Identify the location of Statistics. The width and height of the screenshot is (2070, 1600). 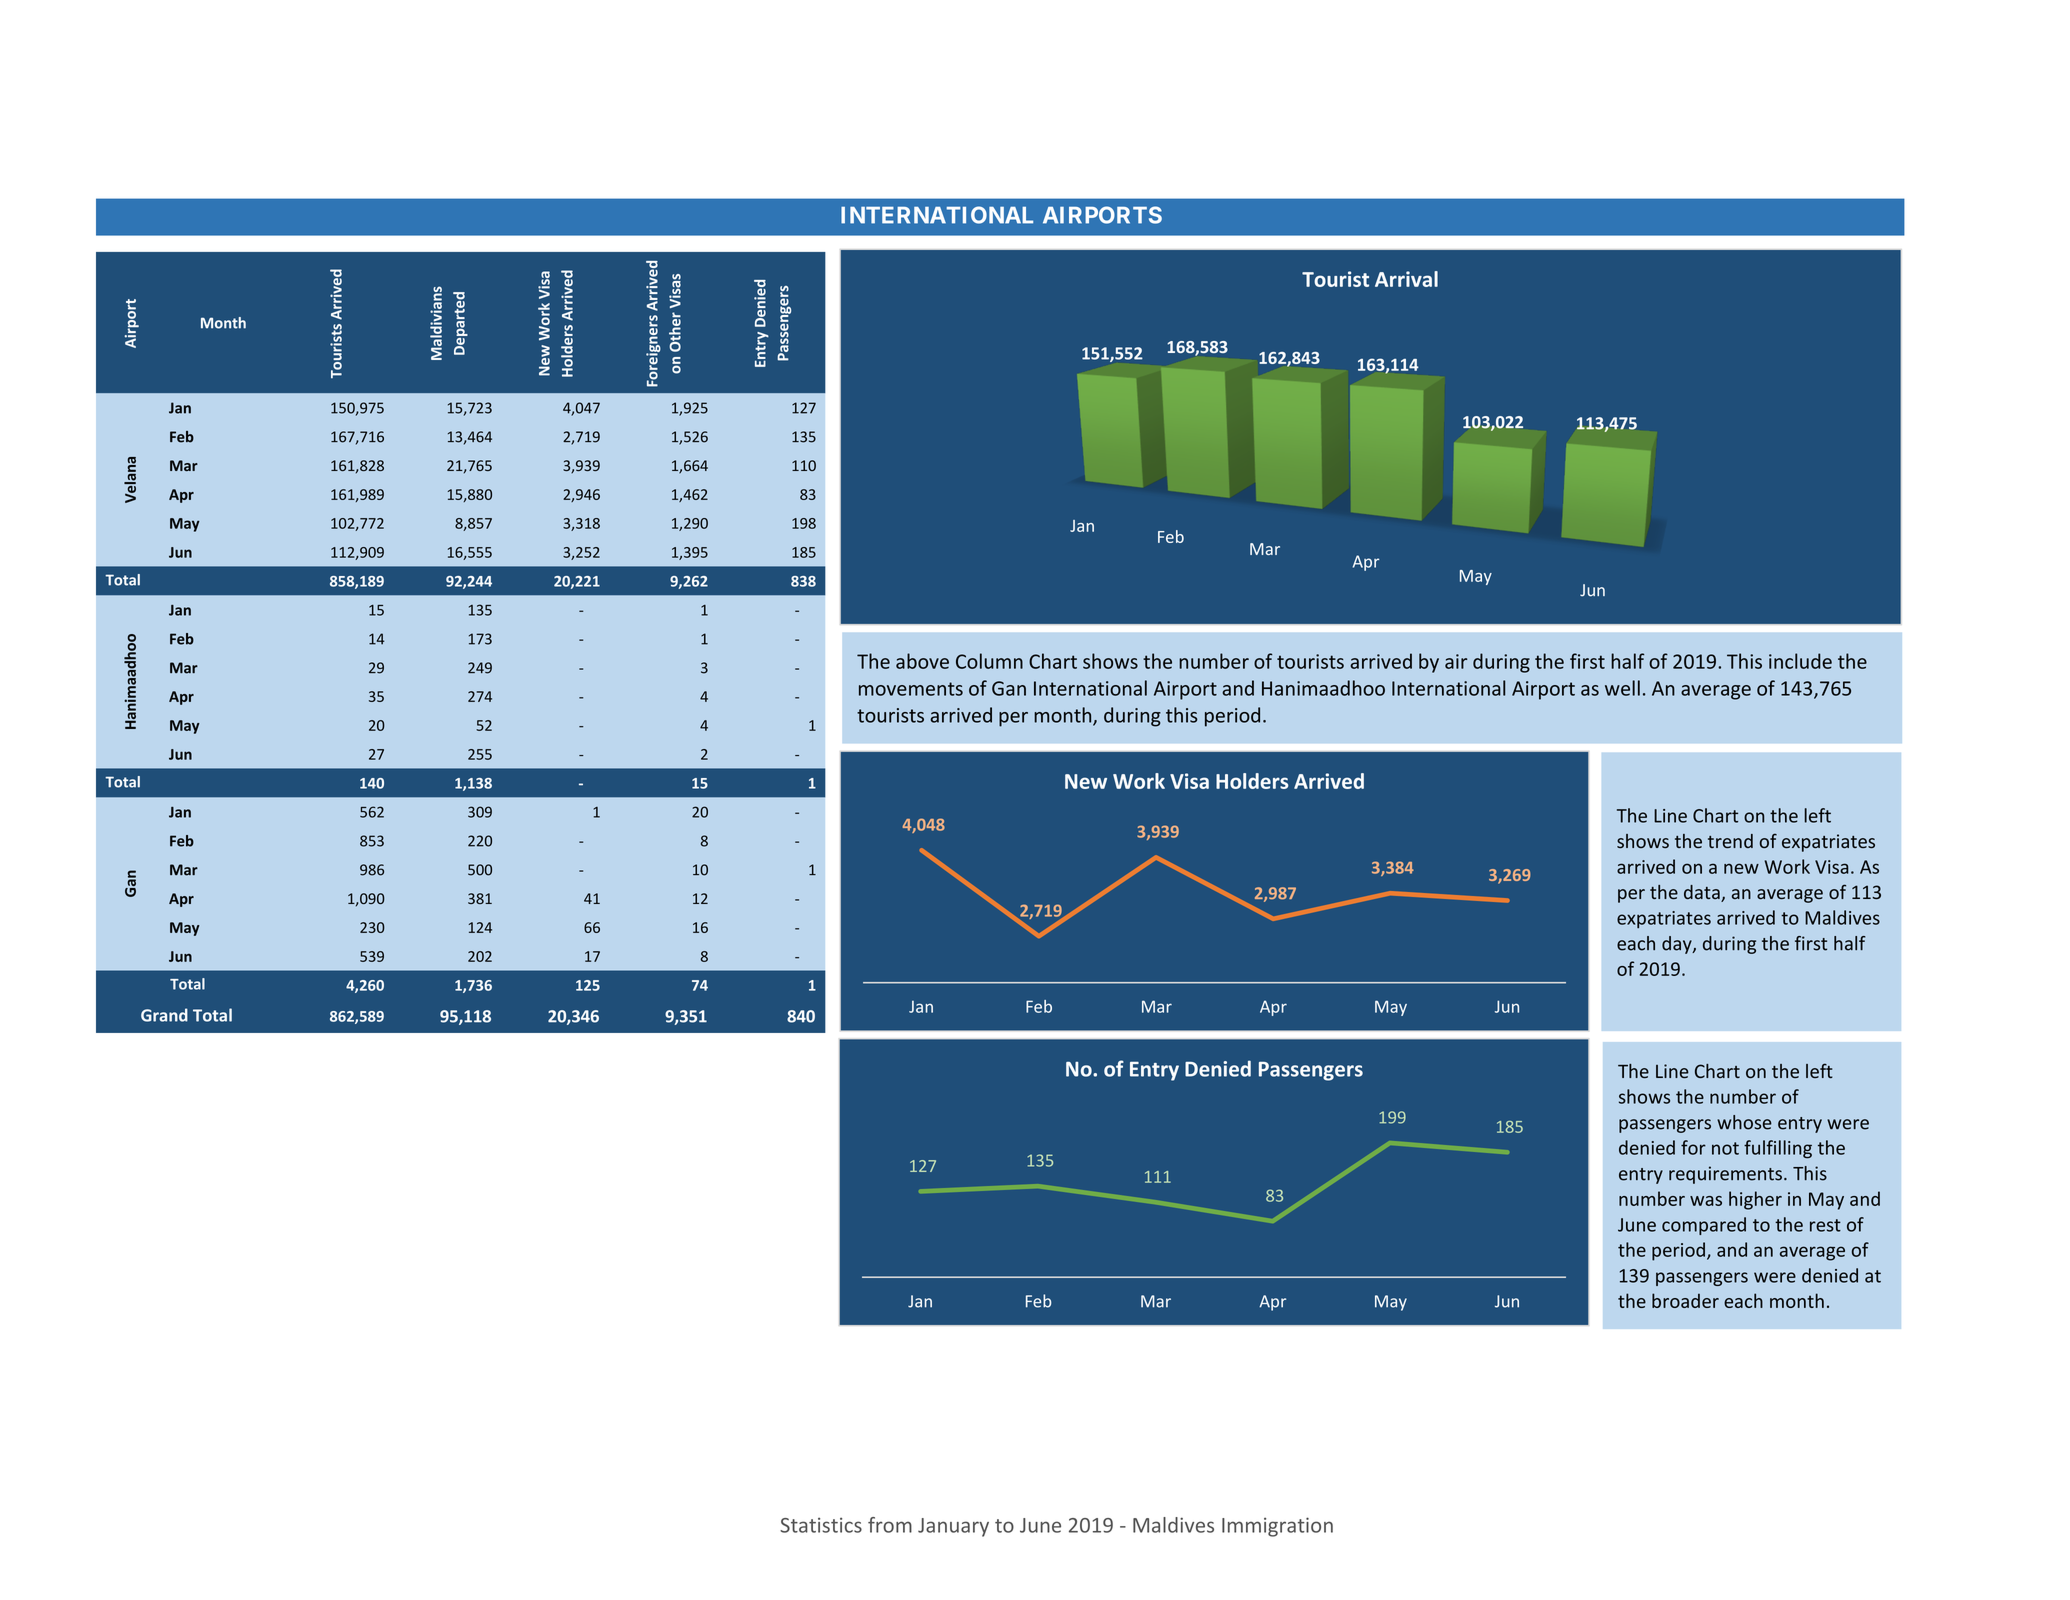
(821, 1525).
